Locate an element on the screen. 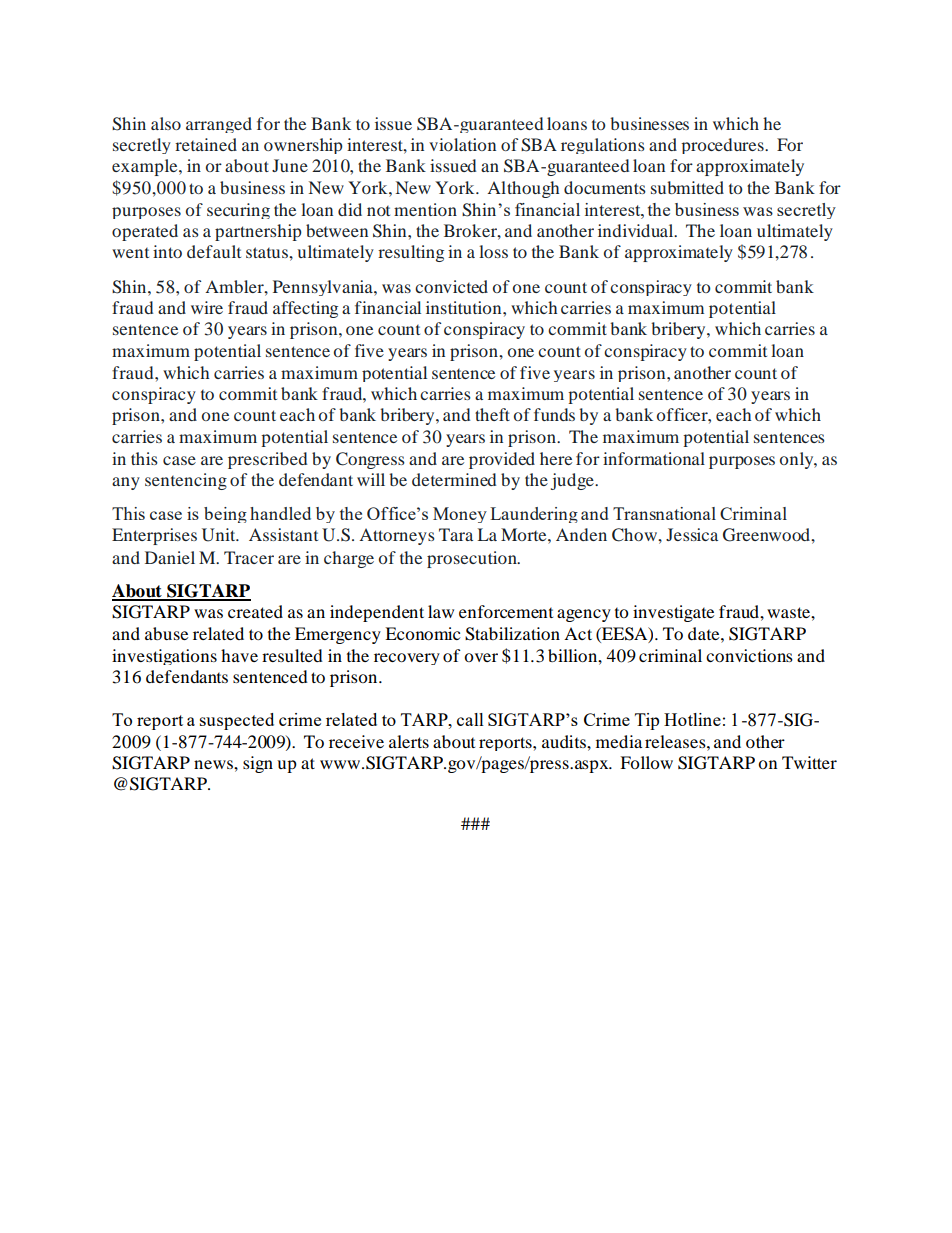 This screenshot has width=952, height=1233. created is located at coordinates (255, 611).
